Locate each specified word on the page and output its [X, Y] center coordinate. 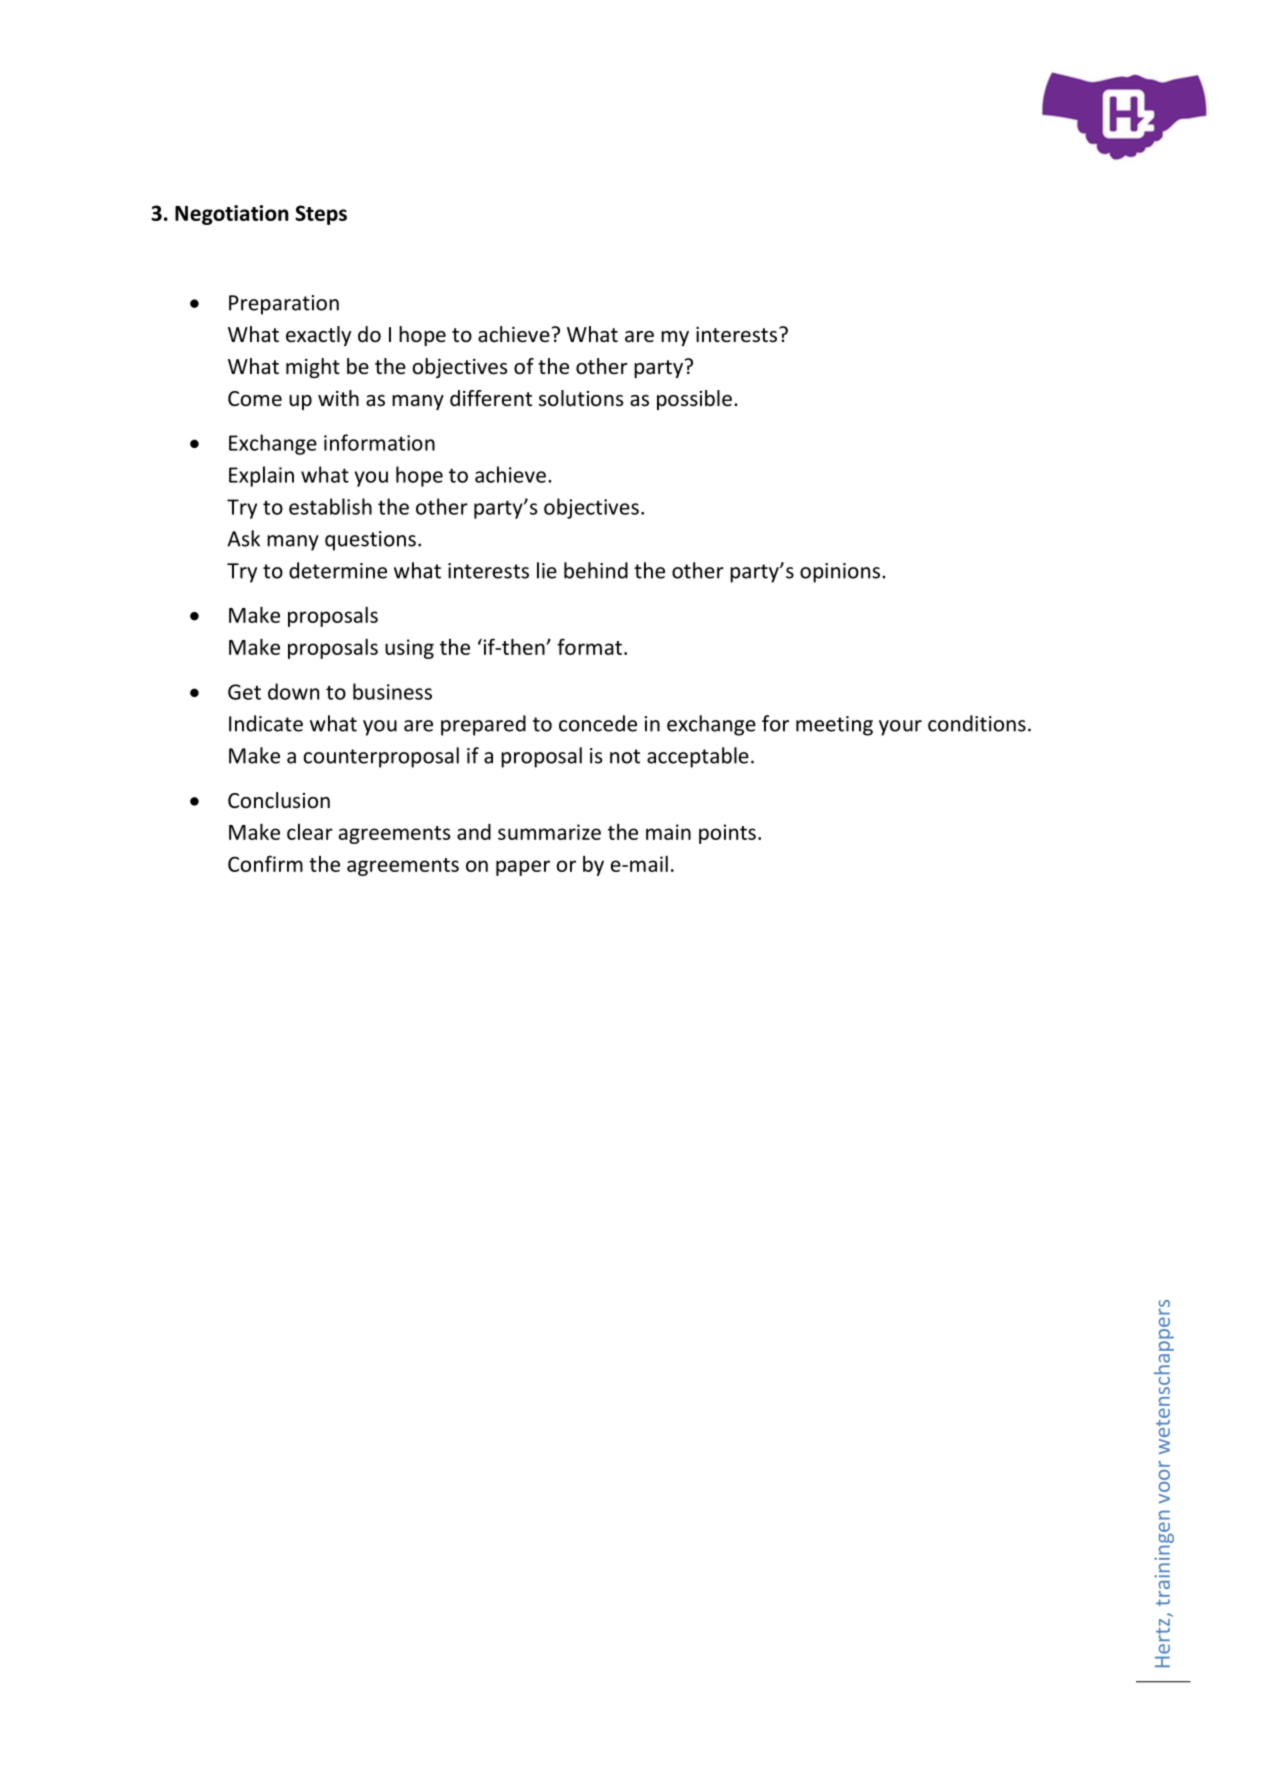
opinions [841, 573]
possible [694, 400]
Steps [321, 215]
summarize [549, 832]
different [491, 398]
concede [598, 723]
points [727, 834]
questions [370, 541]
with [338, 398]
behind [596, 570]
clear [310, 832]
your [900, 728]
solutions [581, 398]
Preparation [284, 305]
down [293, 691]
